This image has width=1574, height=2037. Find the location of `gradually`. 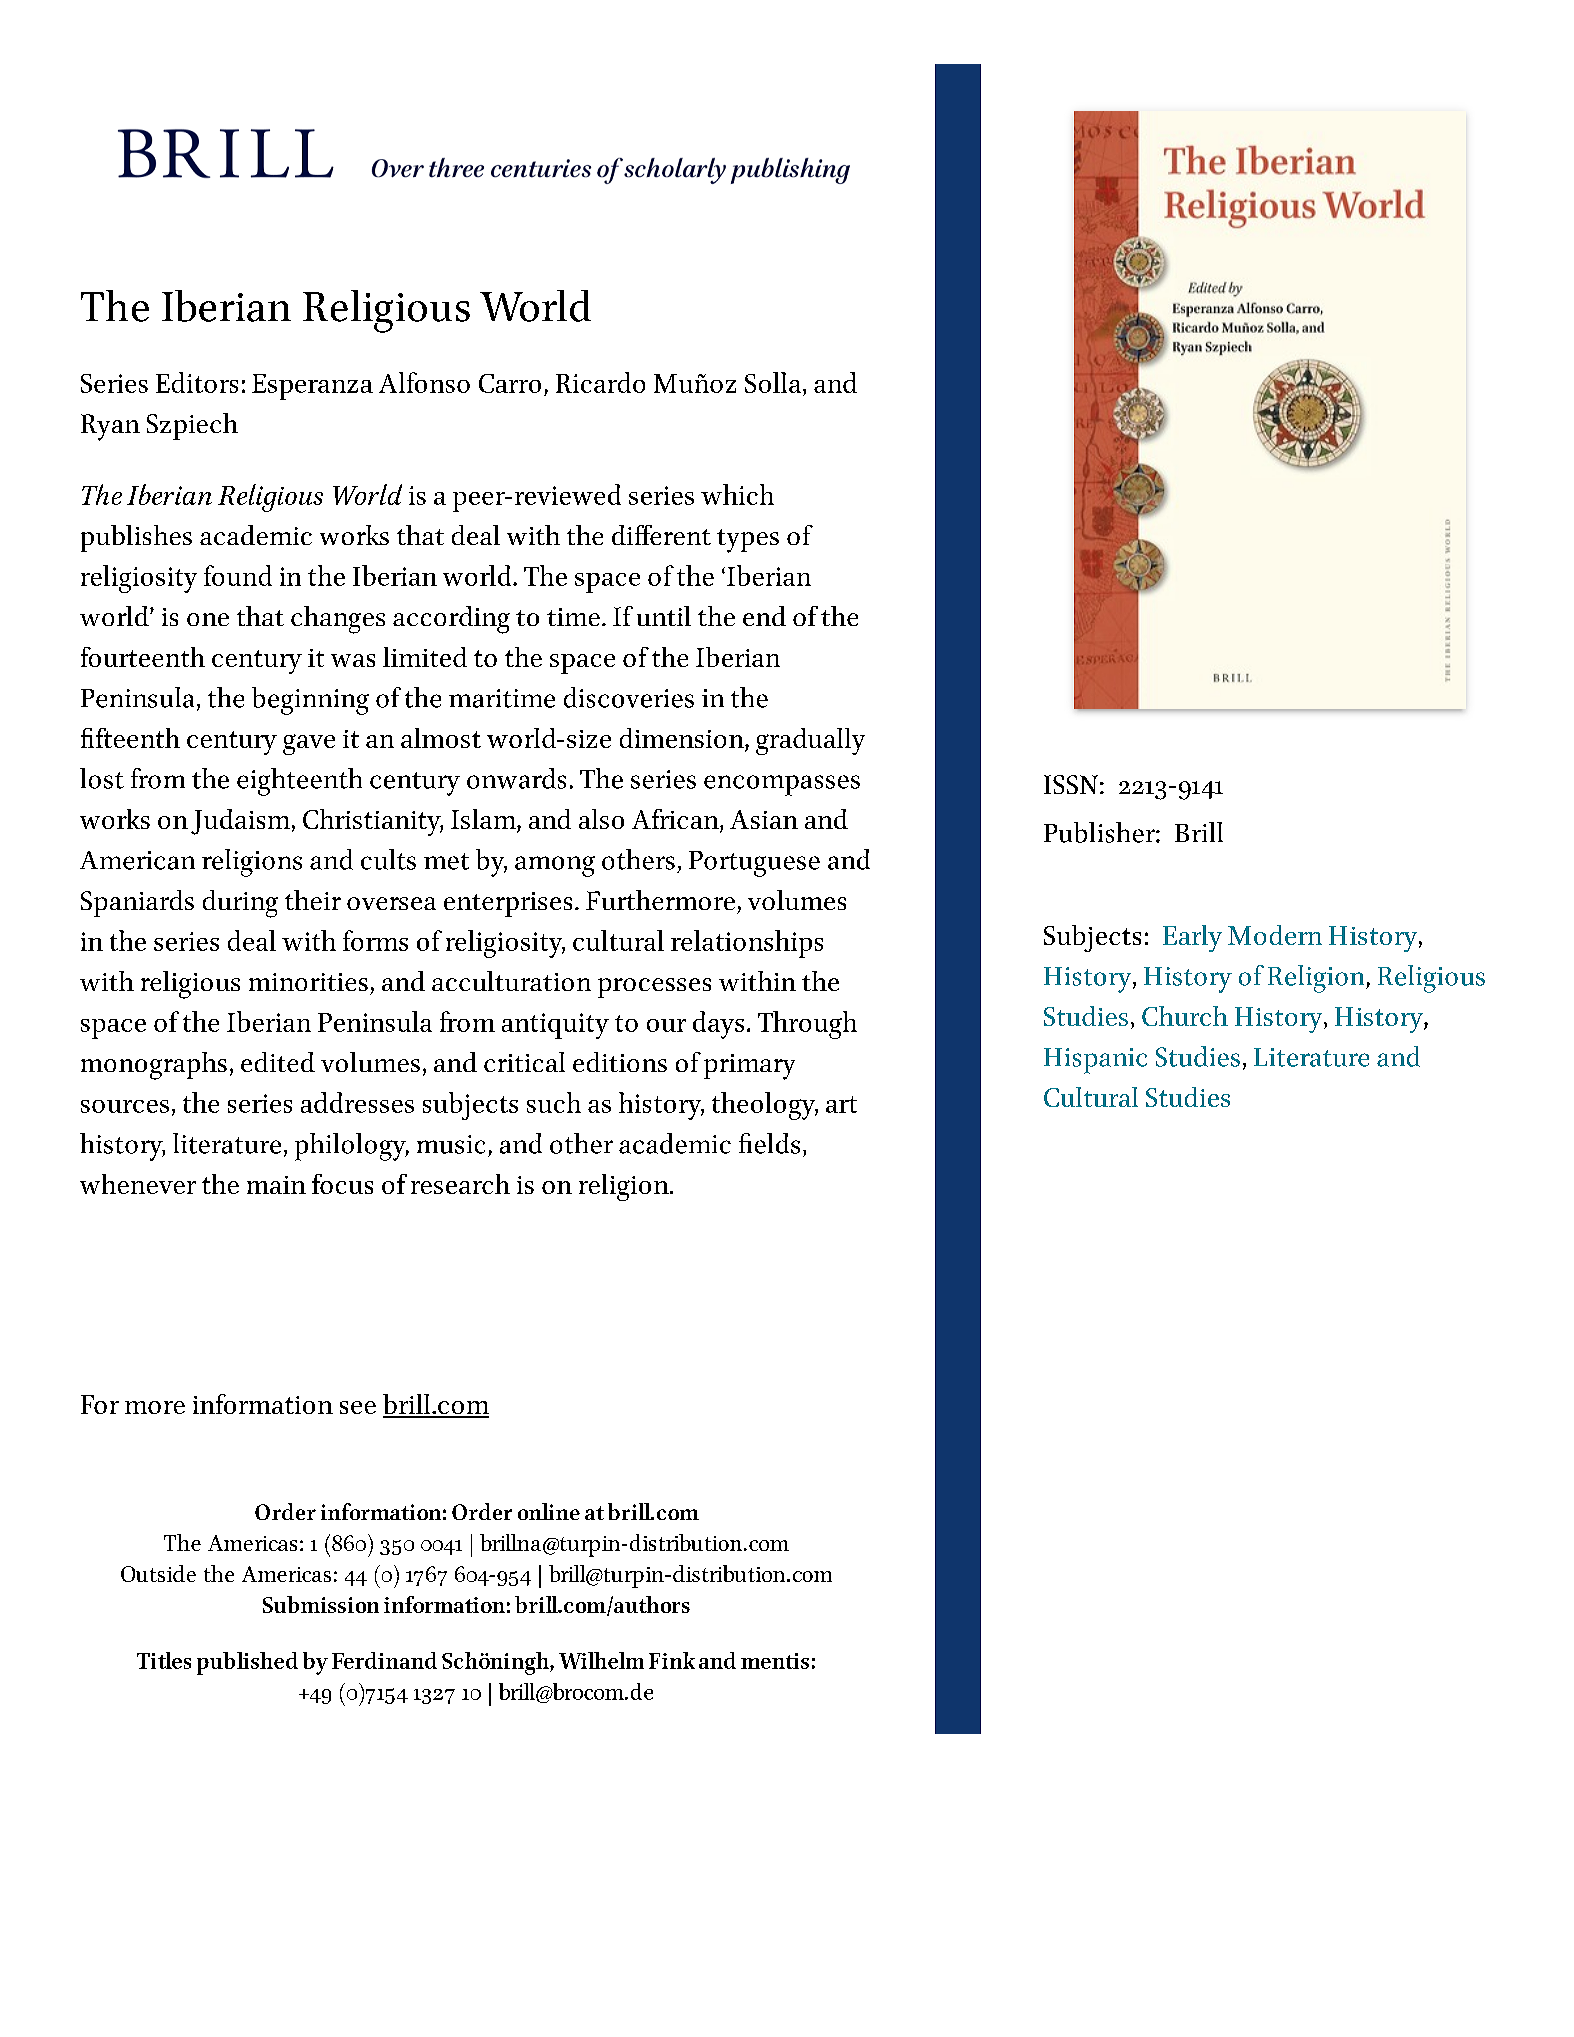

gradually is located at coordinates (810, 741).
